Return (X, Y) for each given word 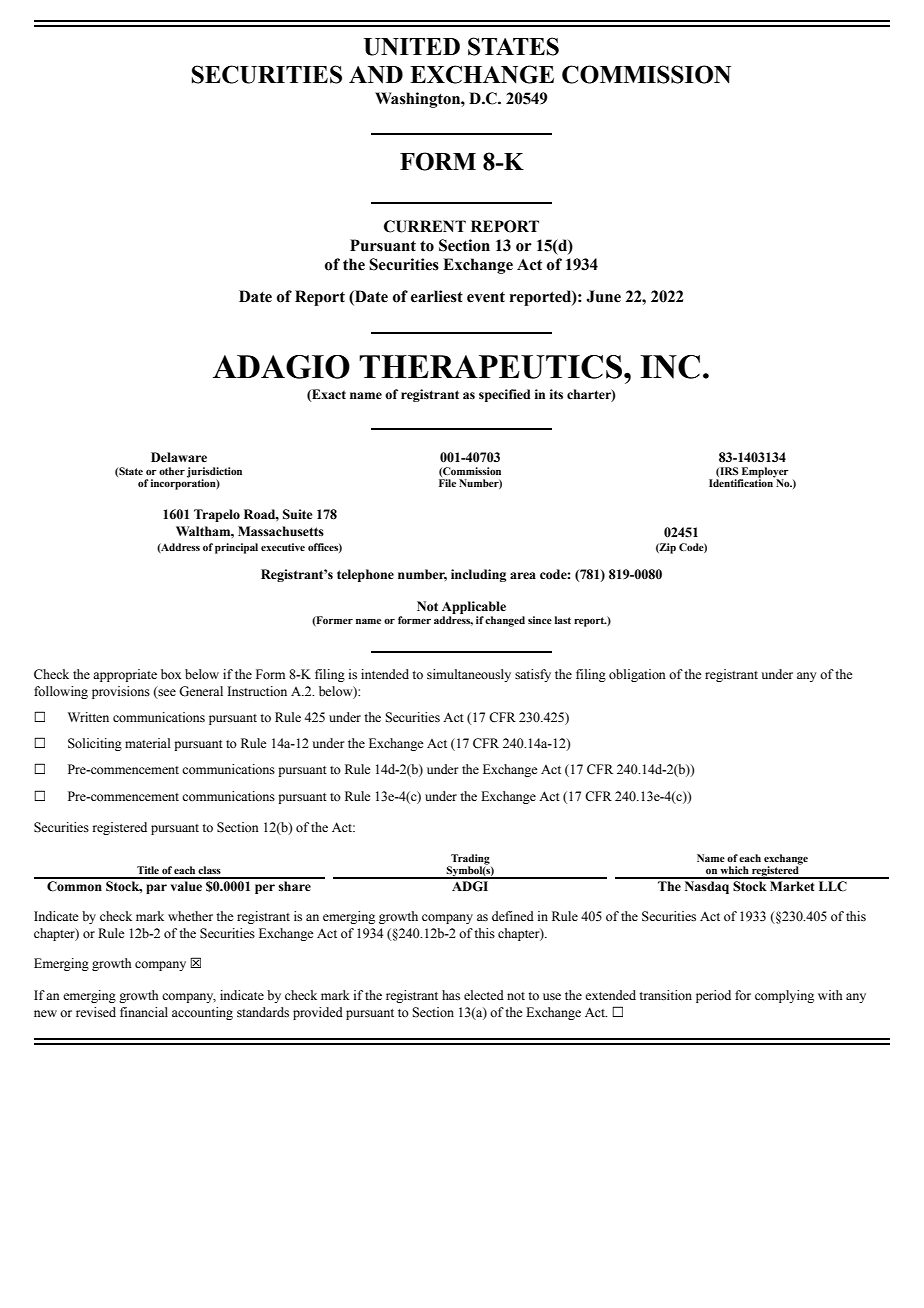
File (447, 483)
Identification (742, 482)
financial (144, 1012)
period (713, 996)
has (451, 995)
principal (236, 548)
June (603, 296)
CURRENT (425, 226)
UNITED (412, 47)
